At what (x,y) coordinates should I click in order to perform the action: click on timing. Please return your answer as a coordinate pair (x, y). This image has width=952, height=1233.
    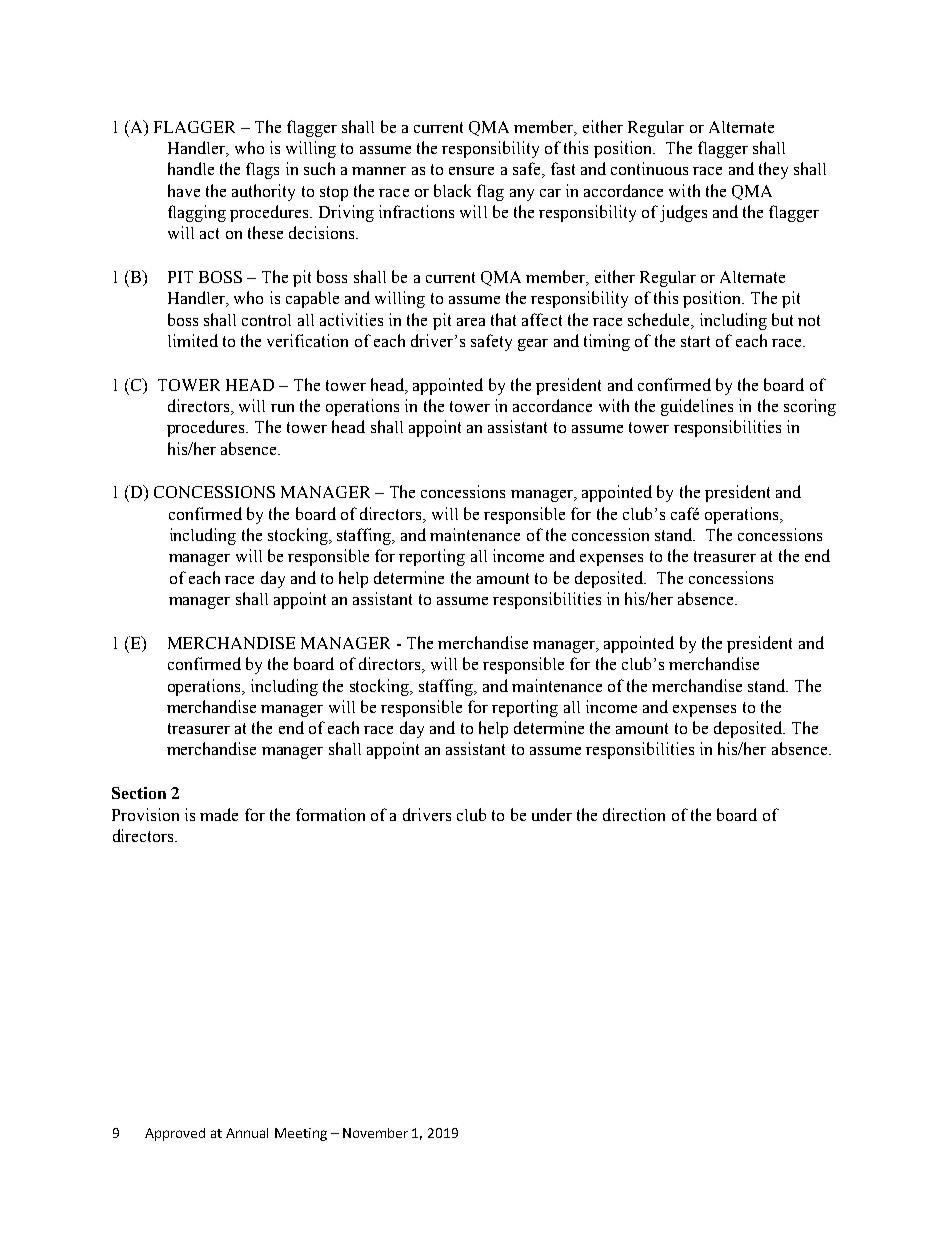
    Looking at the image, I should click on (607, 342).
